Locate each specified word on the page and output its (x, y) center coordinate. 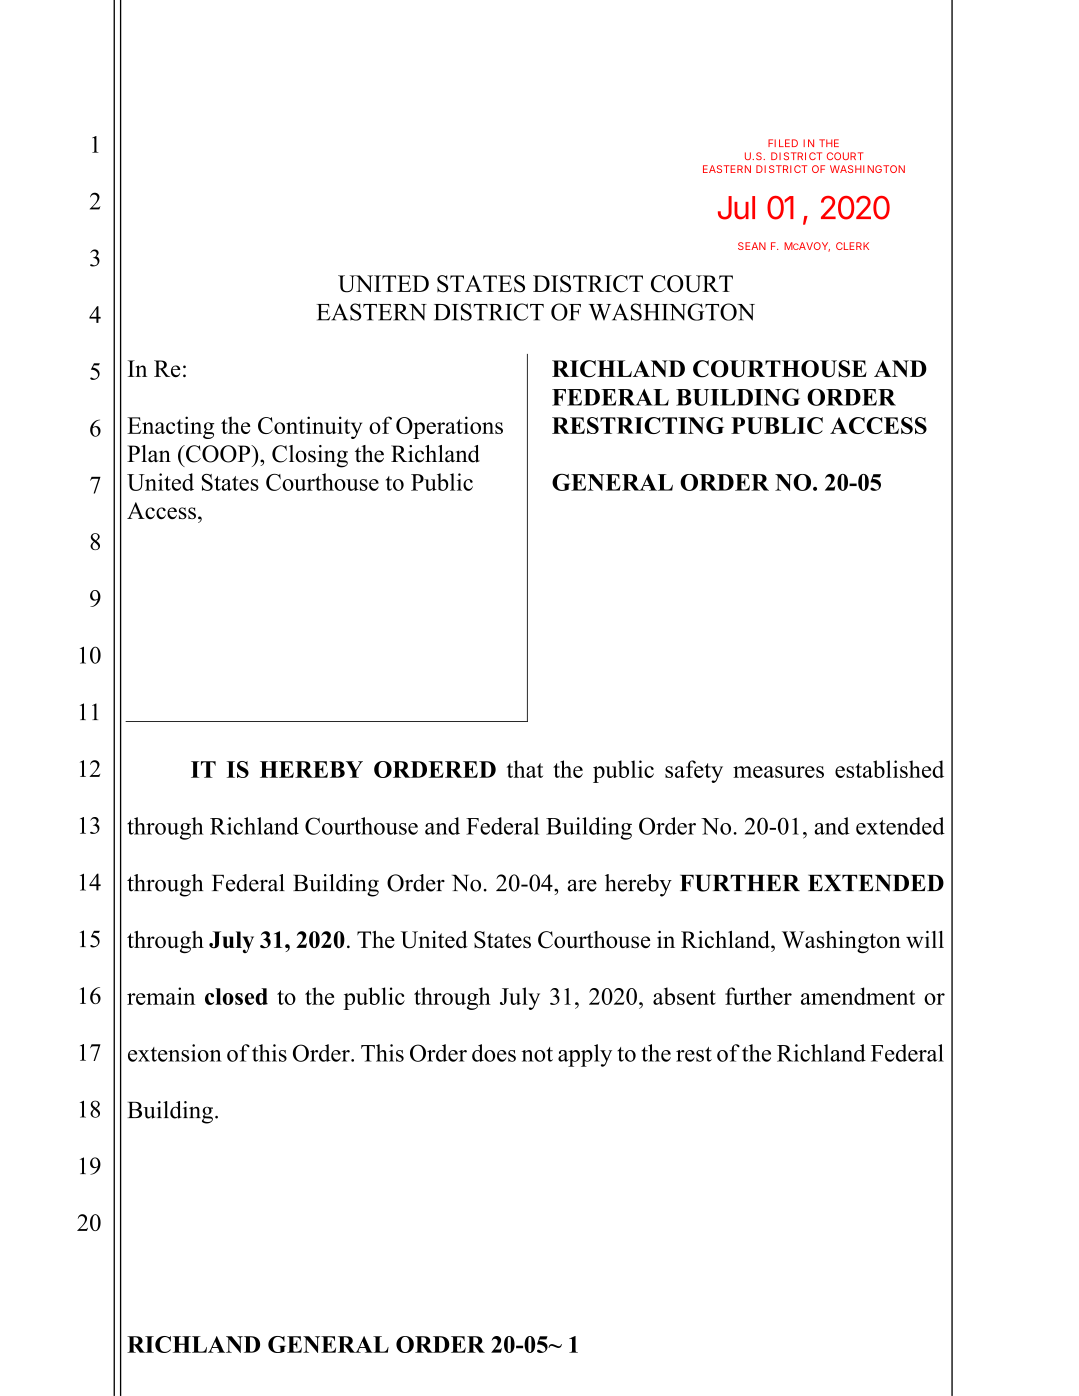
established (889, 769)
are (582, 885)
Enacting (170, 427)
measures (778, 772)
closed (236, 996)
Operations (449, 427)
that (525, 769)
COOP (218, 454)
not (537, 1054)
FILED (783, 143)
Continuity (310, 427)
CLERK (852, 246)
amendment (858, 996)
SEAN (752, 246)
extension (175, 1053)
